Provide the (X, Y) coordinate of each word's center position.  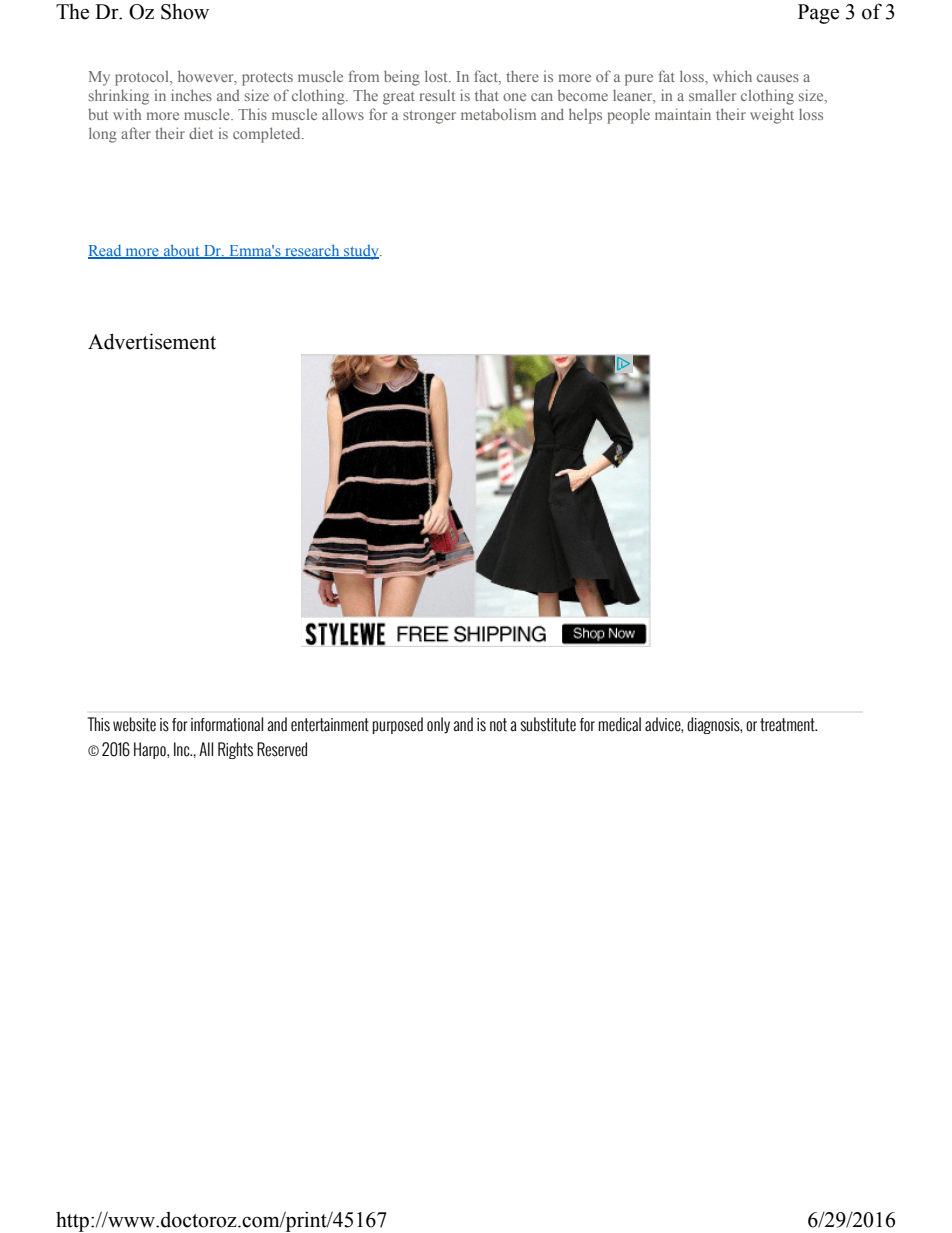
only (438, 725)
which (732, 76)
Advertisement (152, 341)
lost (437, 76)
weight (772, 116)
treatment (788, 725)
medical (620, 724)
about (181, 251)
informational (227, 724)
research (312, 251)
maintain (683, 114)
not (498, 725)
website (134, 724)
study (361, 252)
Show (185, 12)
